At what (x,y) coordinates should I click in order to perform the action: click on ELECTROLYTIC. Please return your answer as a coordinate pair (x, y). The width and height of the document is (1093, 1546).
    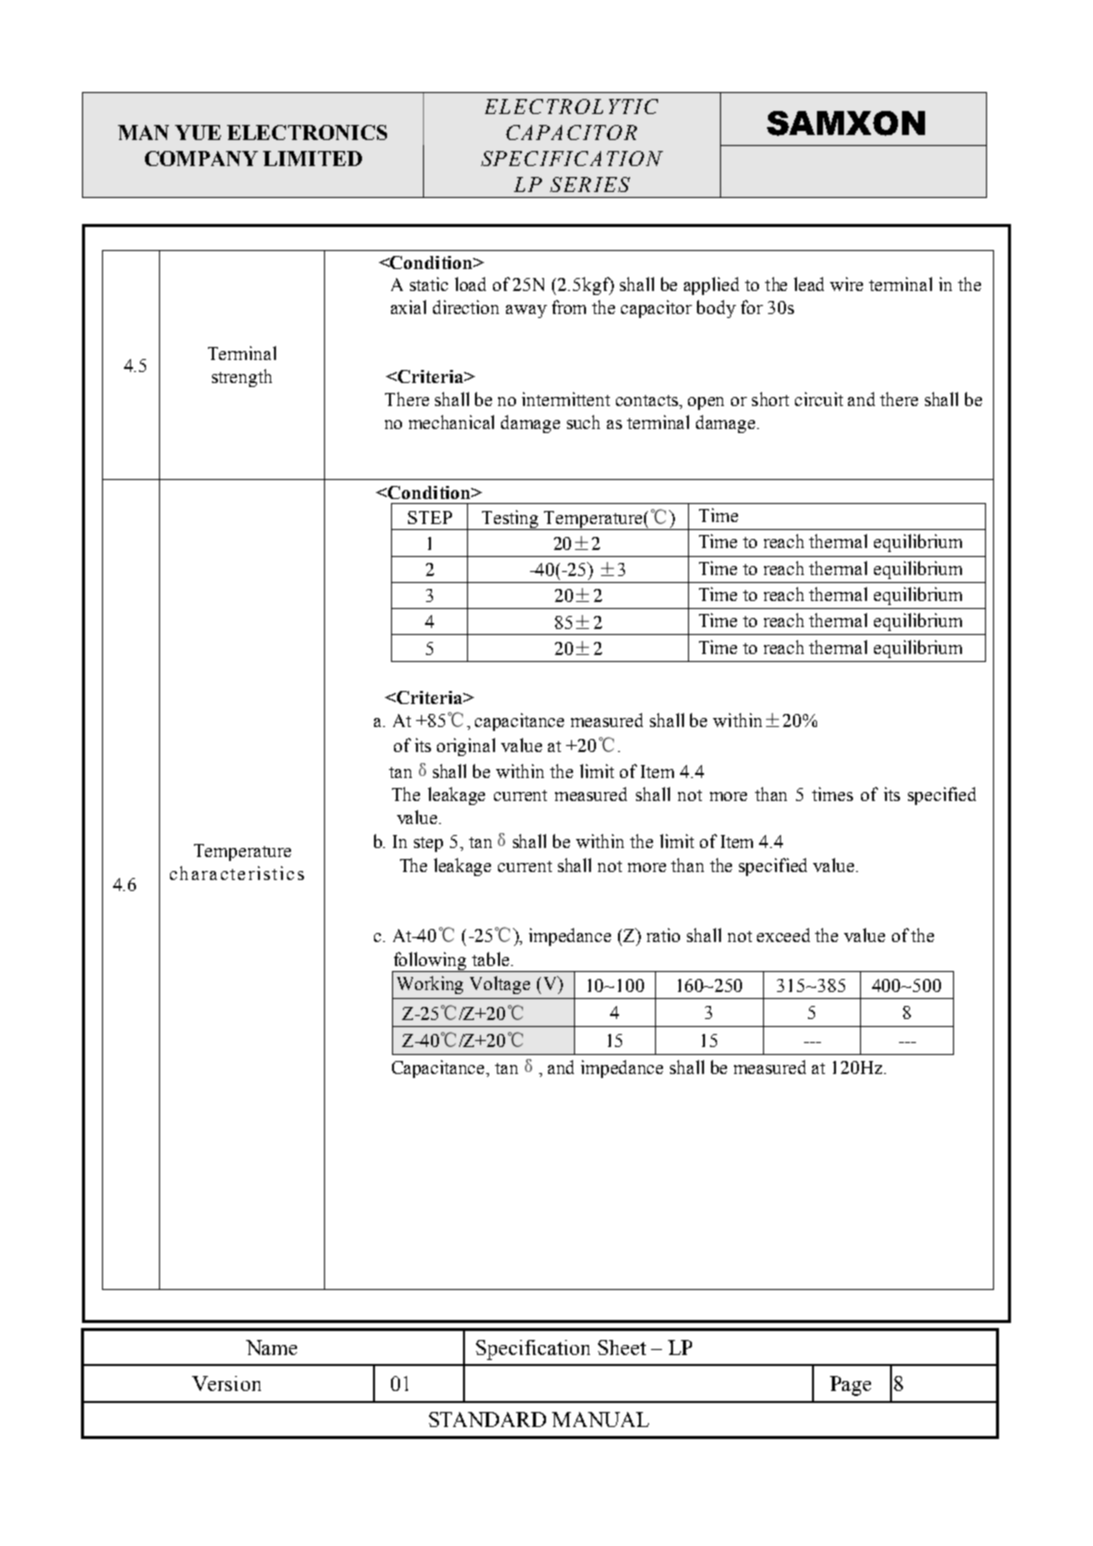
    Looking at the image, I should click on (571, 106).
